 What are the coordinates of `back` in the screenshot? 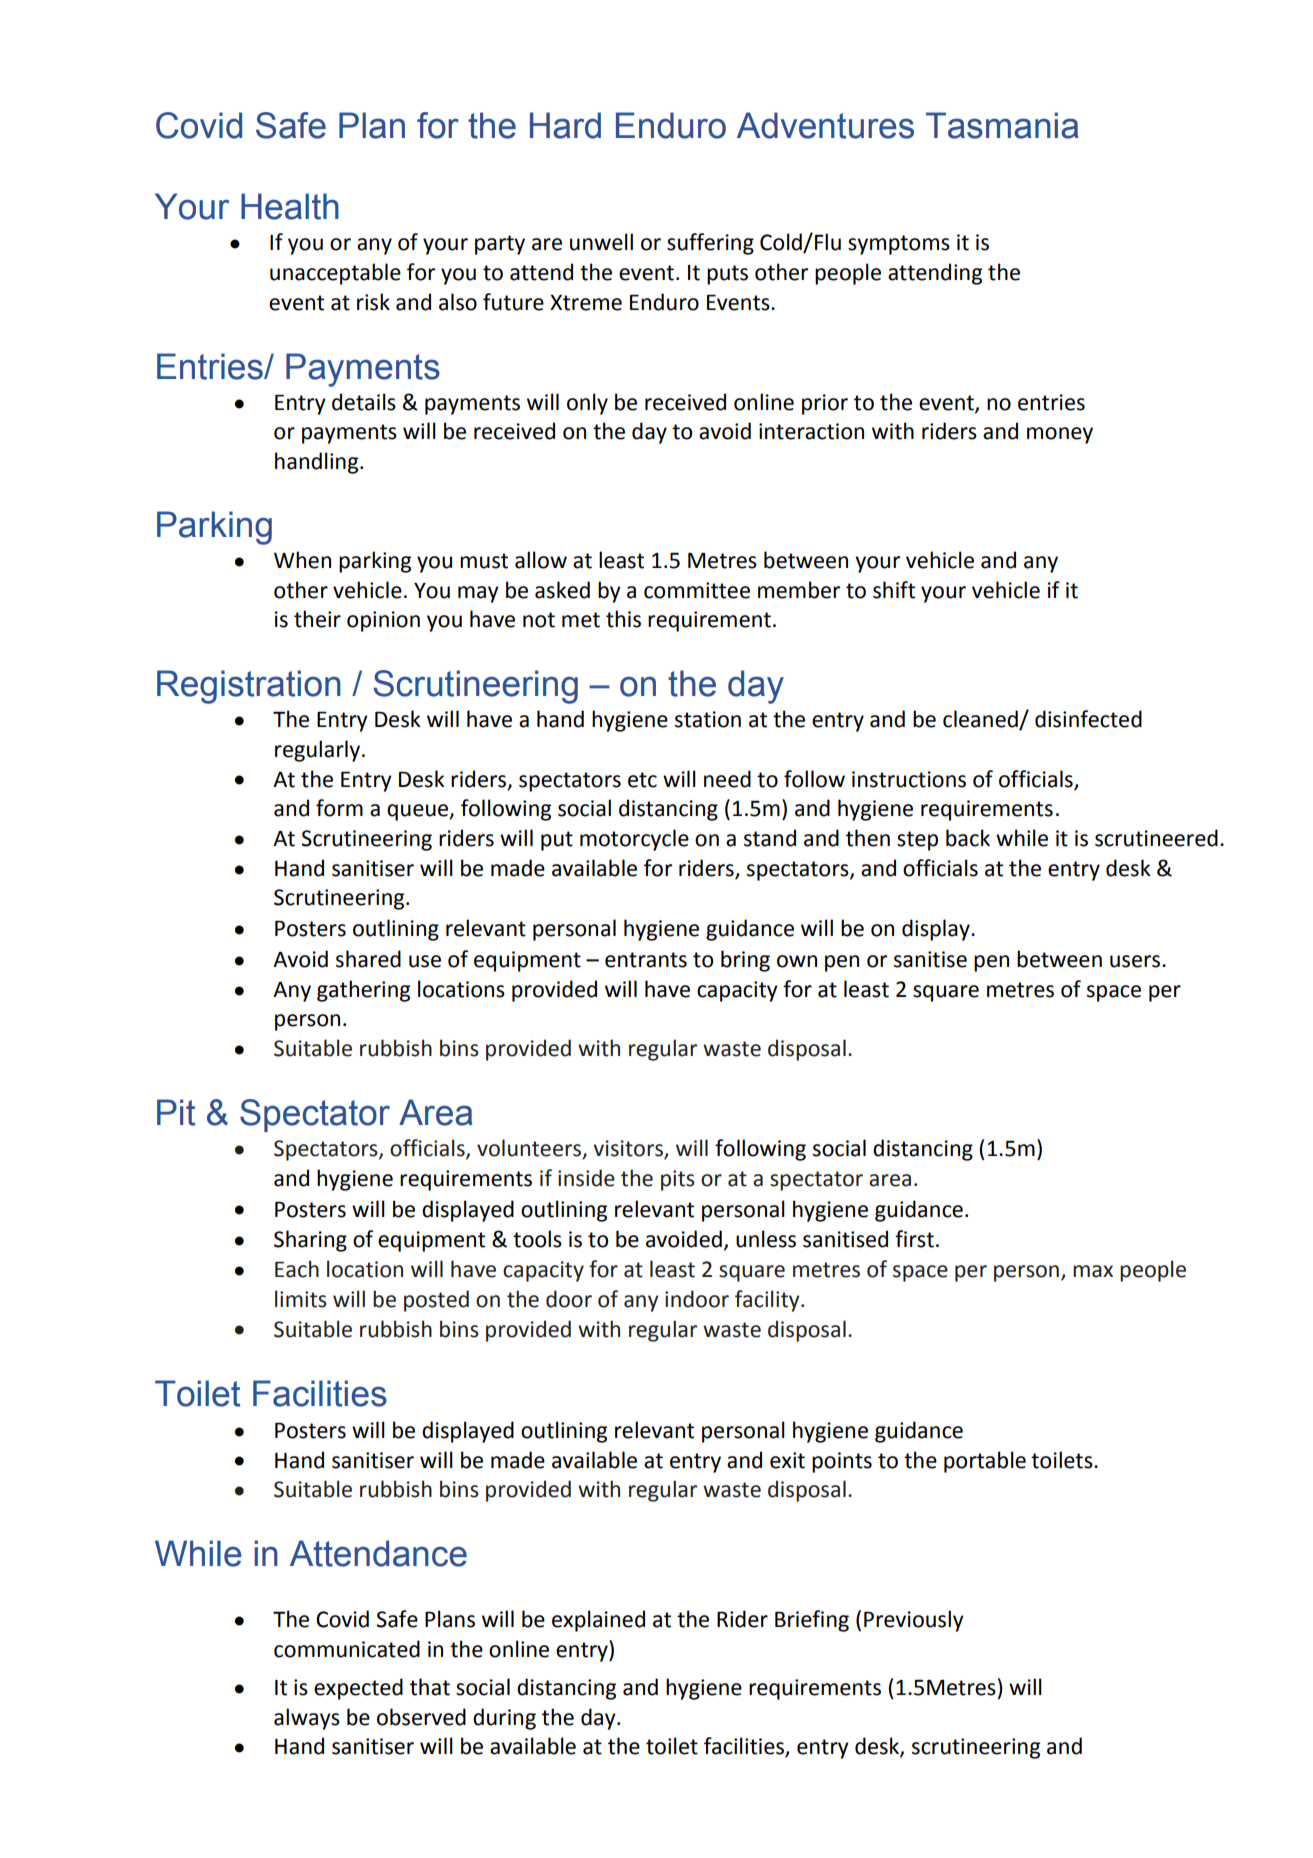 It's located at (968, 838).
